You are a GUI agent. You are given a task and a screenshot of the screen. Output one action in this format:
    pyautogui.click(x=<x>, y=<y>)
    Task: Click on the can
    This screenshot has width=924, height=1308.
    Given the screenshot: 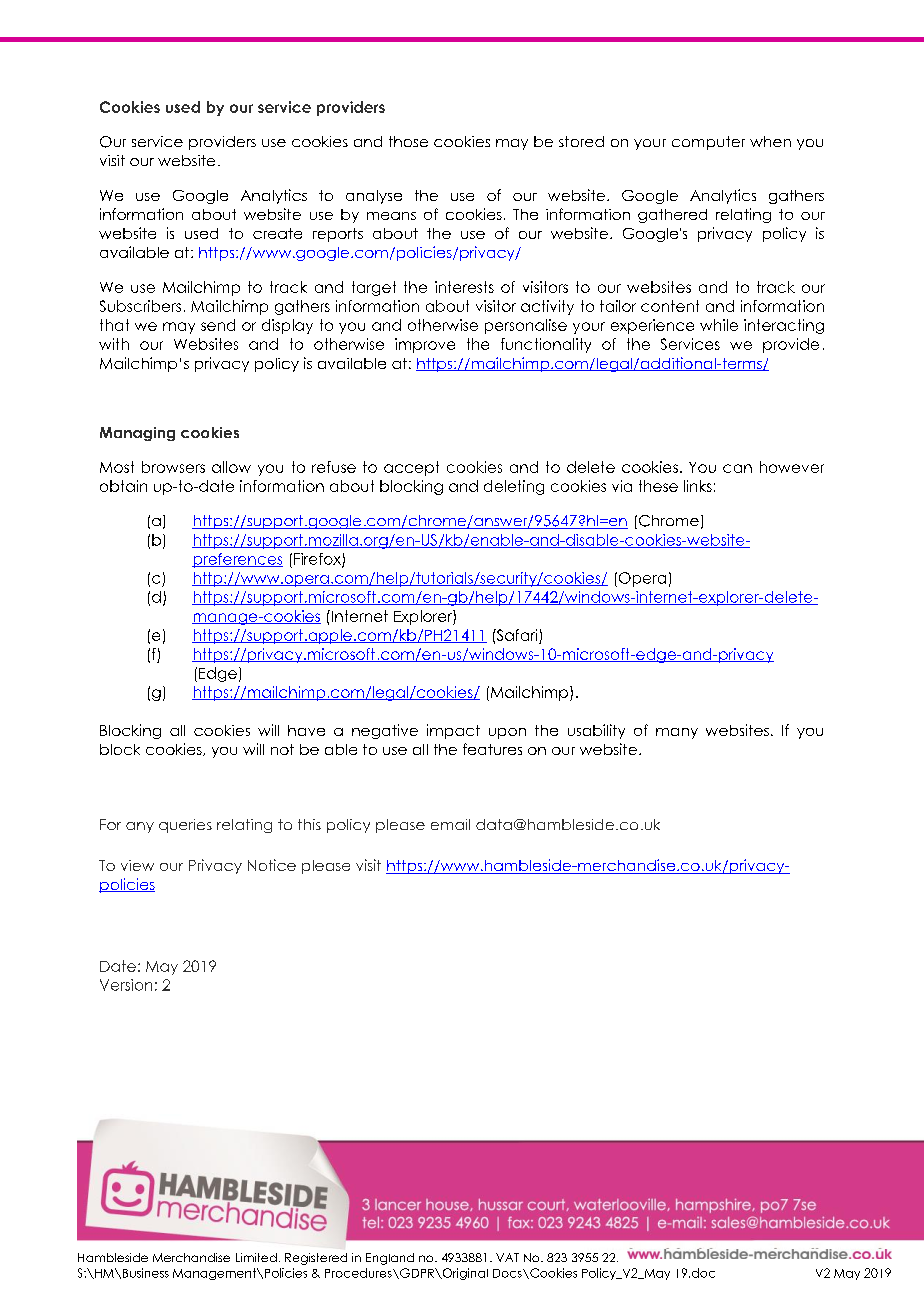 What is the action you would take?
    pyautogui.click(x=737, y=468)
